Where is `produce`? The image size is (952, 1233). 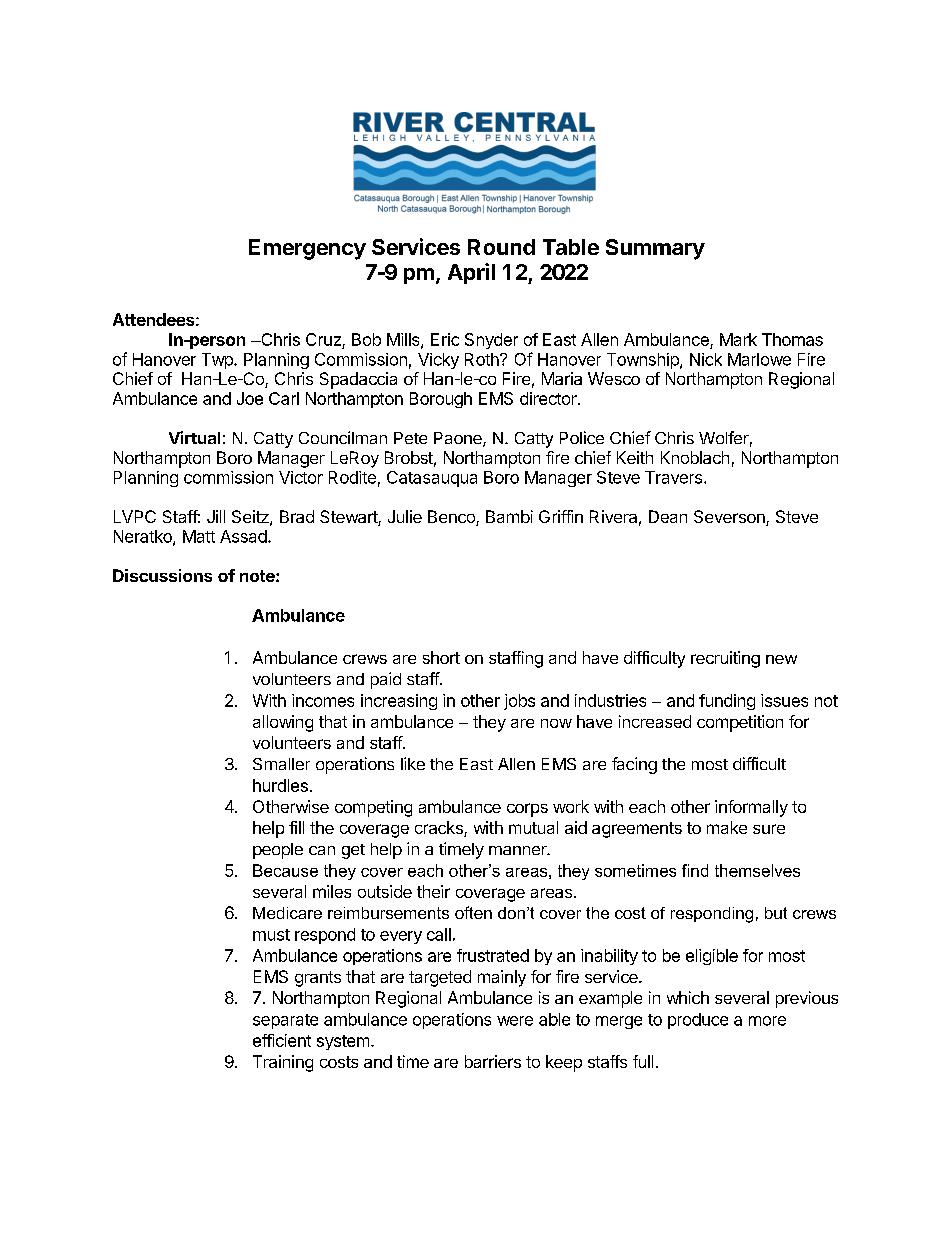 produce is located at coordinates (698, 1021).
